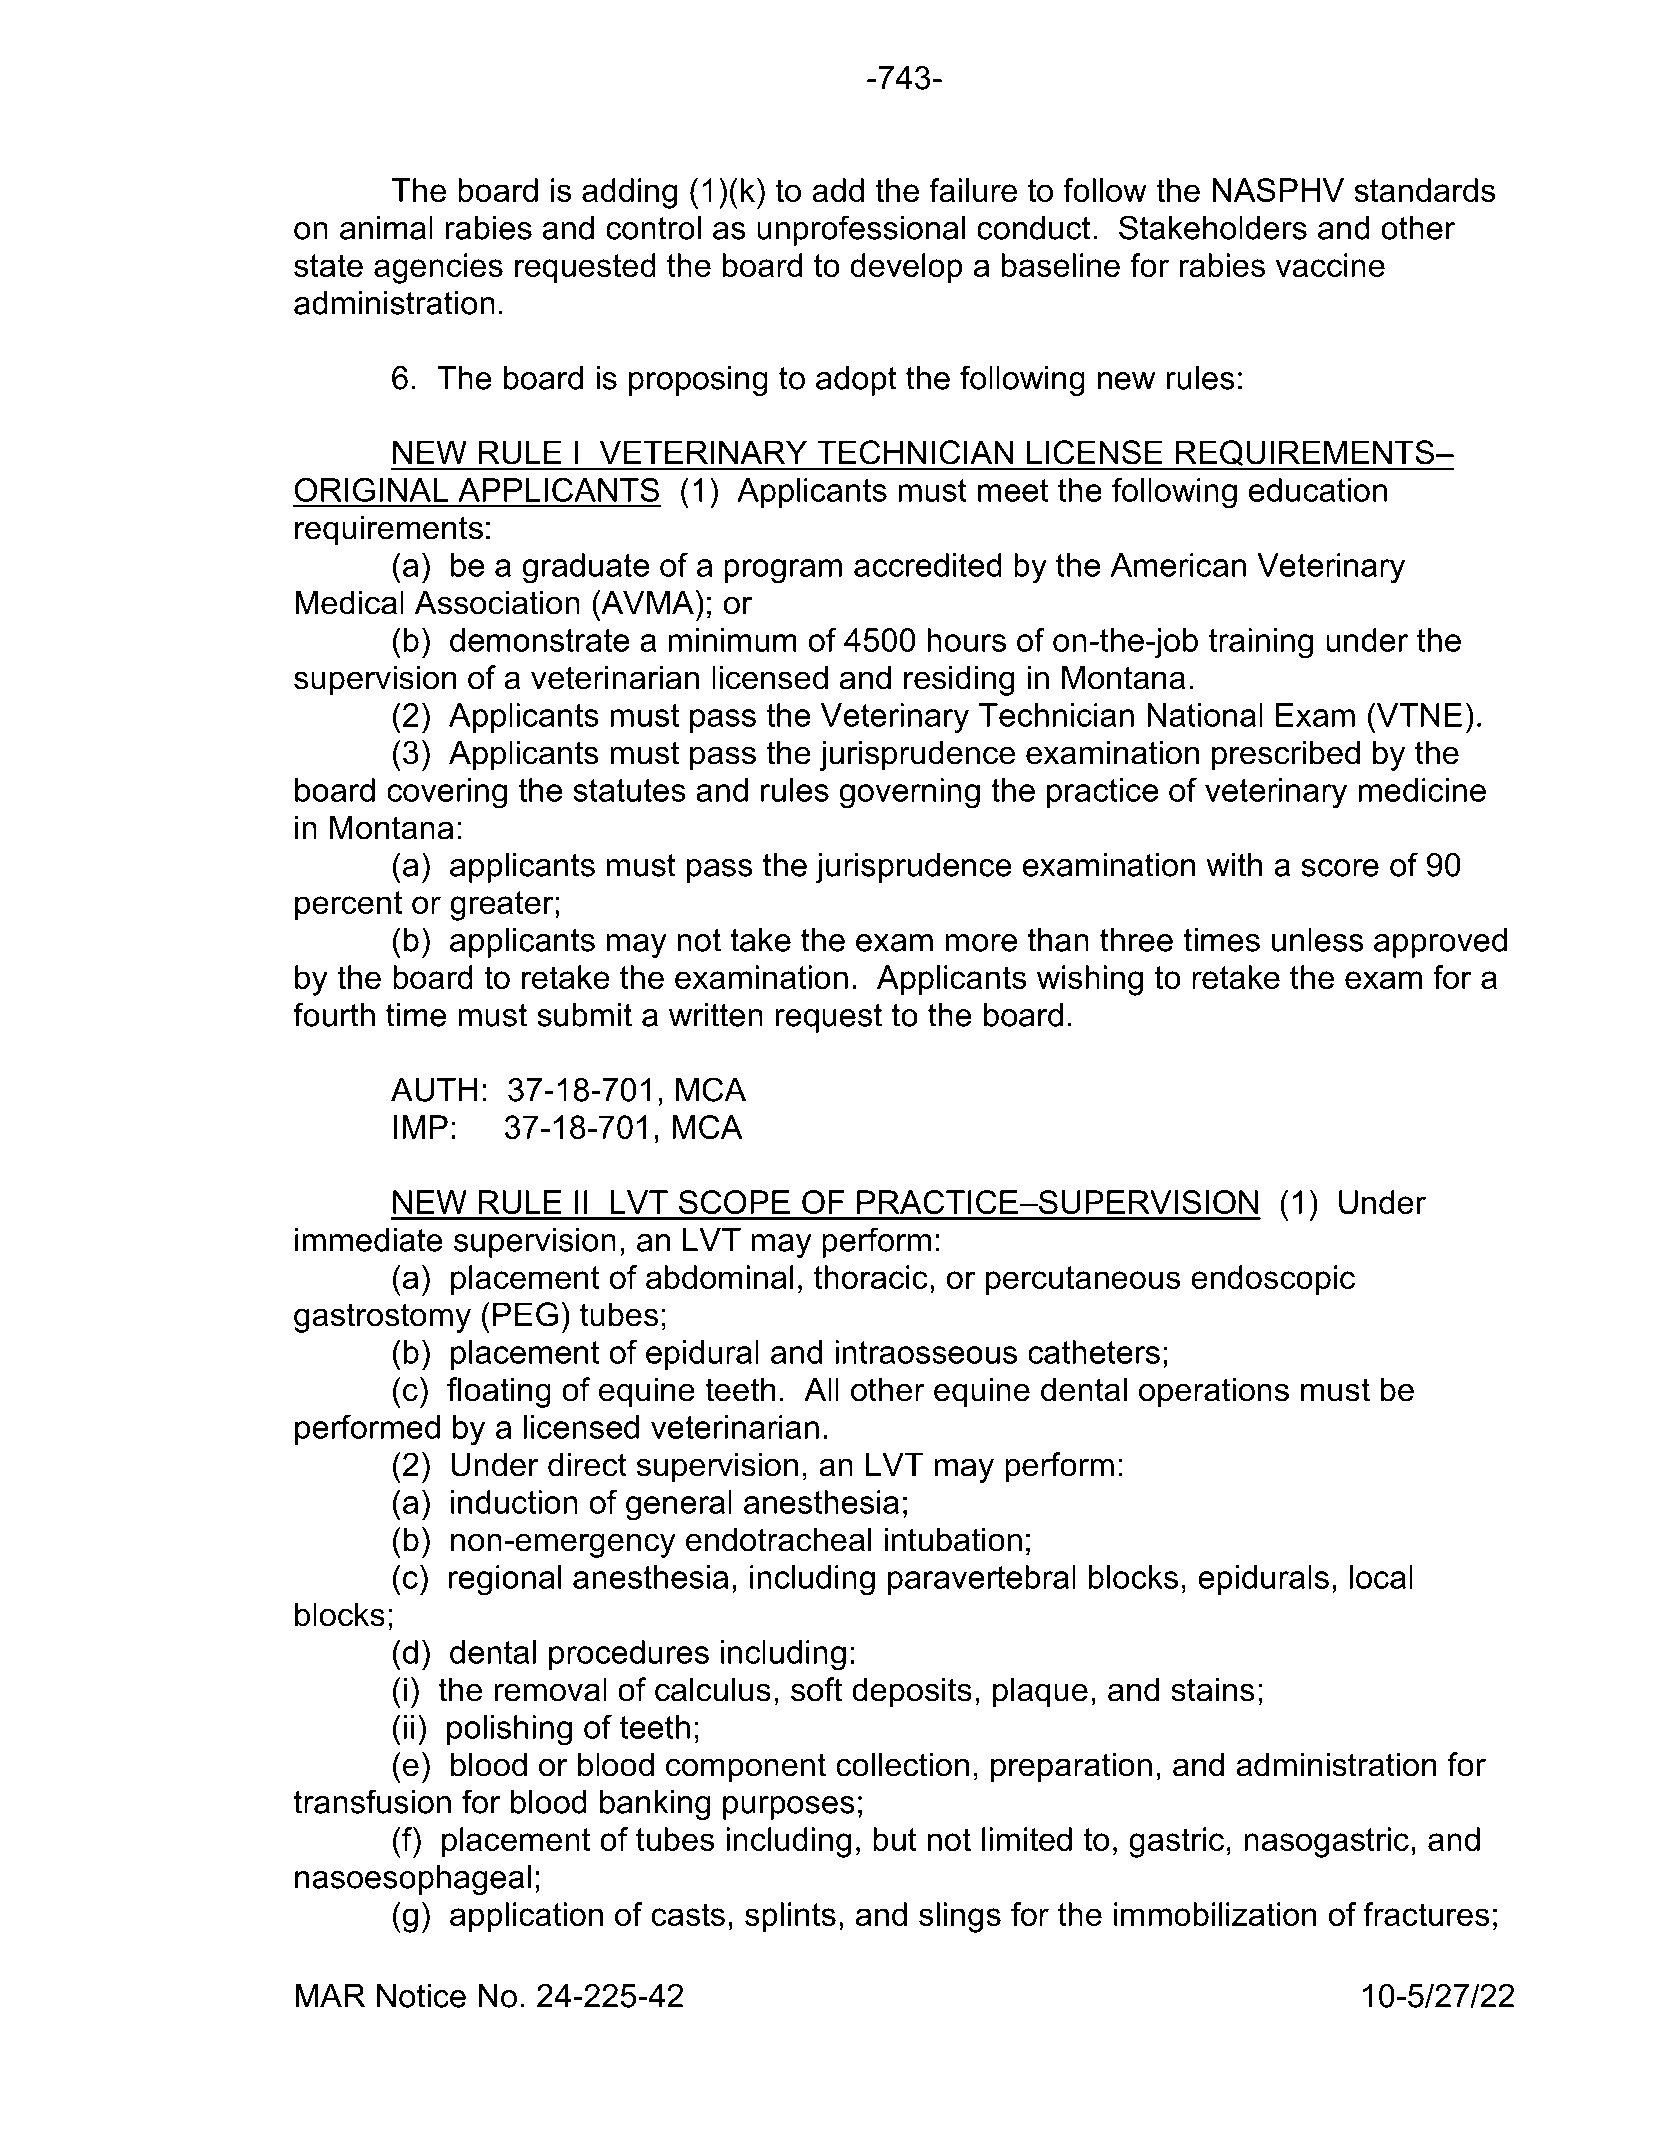 The height and width of the page is (2151, 1662). What do you see at coordinates (1381, 1577) in the page?
I see `local` at bounding box center [1381, 1577].
